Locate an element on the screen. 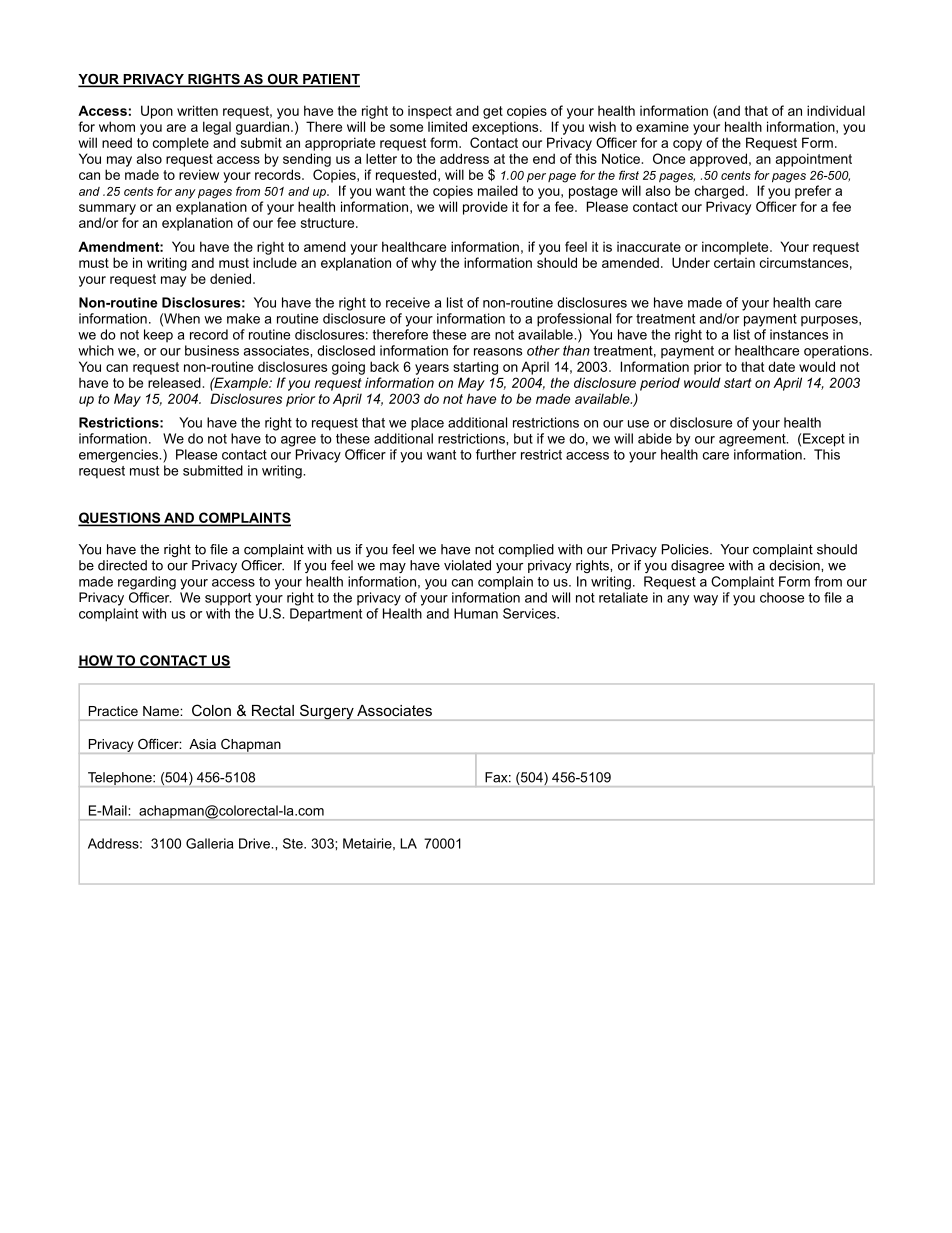  get is located at coordinates (493, 112).
